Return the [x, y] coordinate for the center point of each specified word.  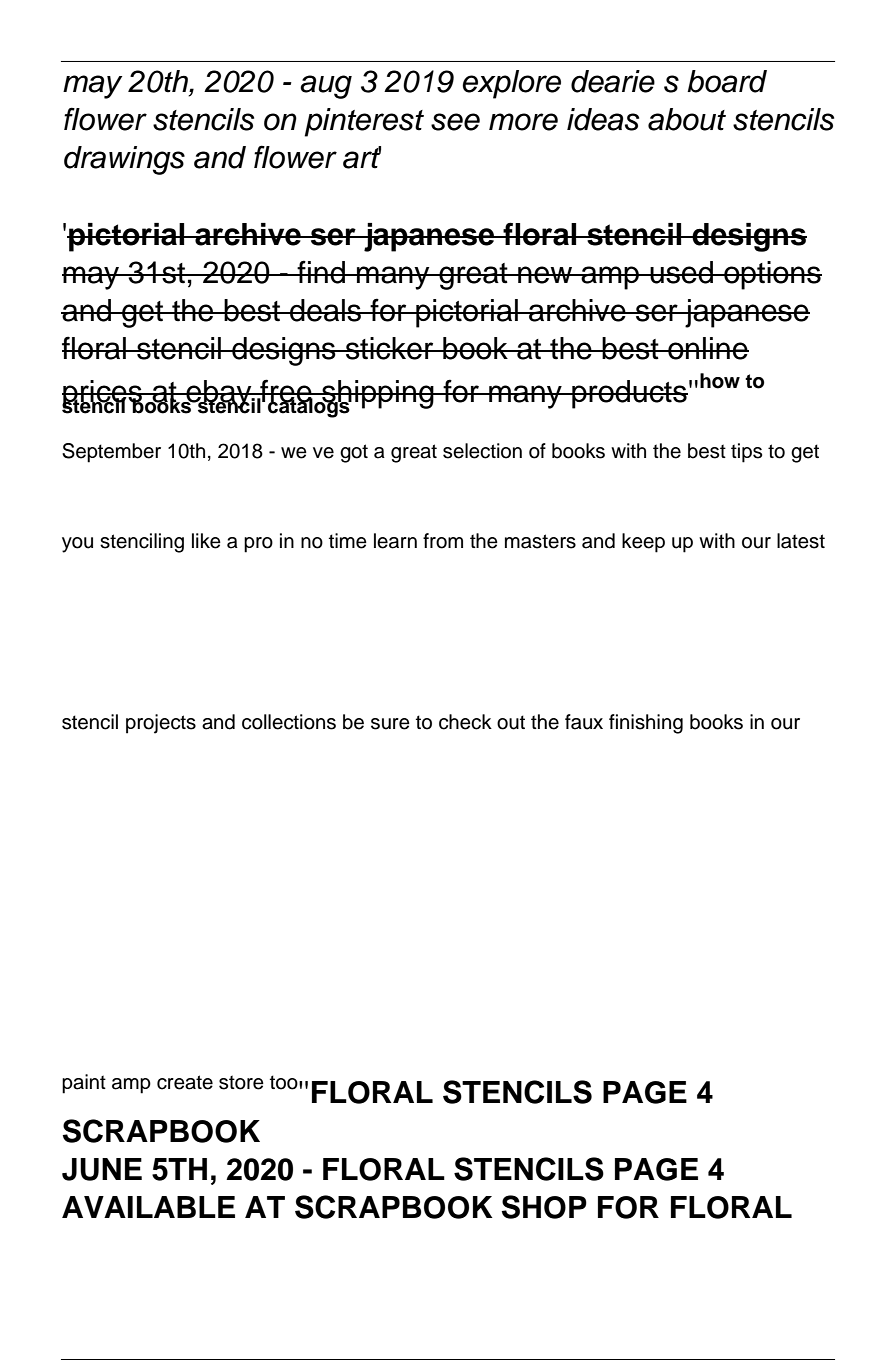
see [455, 122]
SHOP [544, 1207]
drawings [124, 160]
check [465, 722]
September [111, 453]
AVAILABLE [148, 1207]
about [687, 119]
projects [161, 724]
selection [482, 451]
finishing [646, 724]
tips [746, 453]
